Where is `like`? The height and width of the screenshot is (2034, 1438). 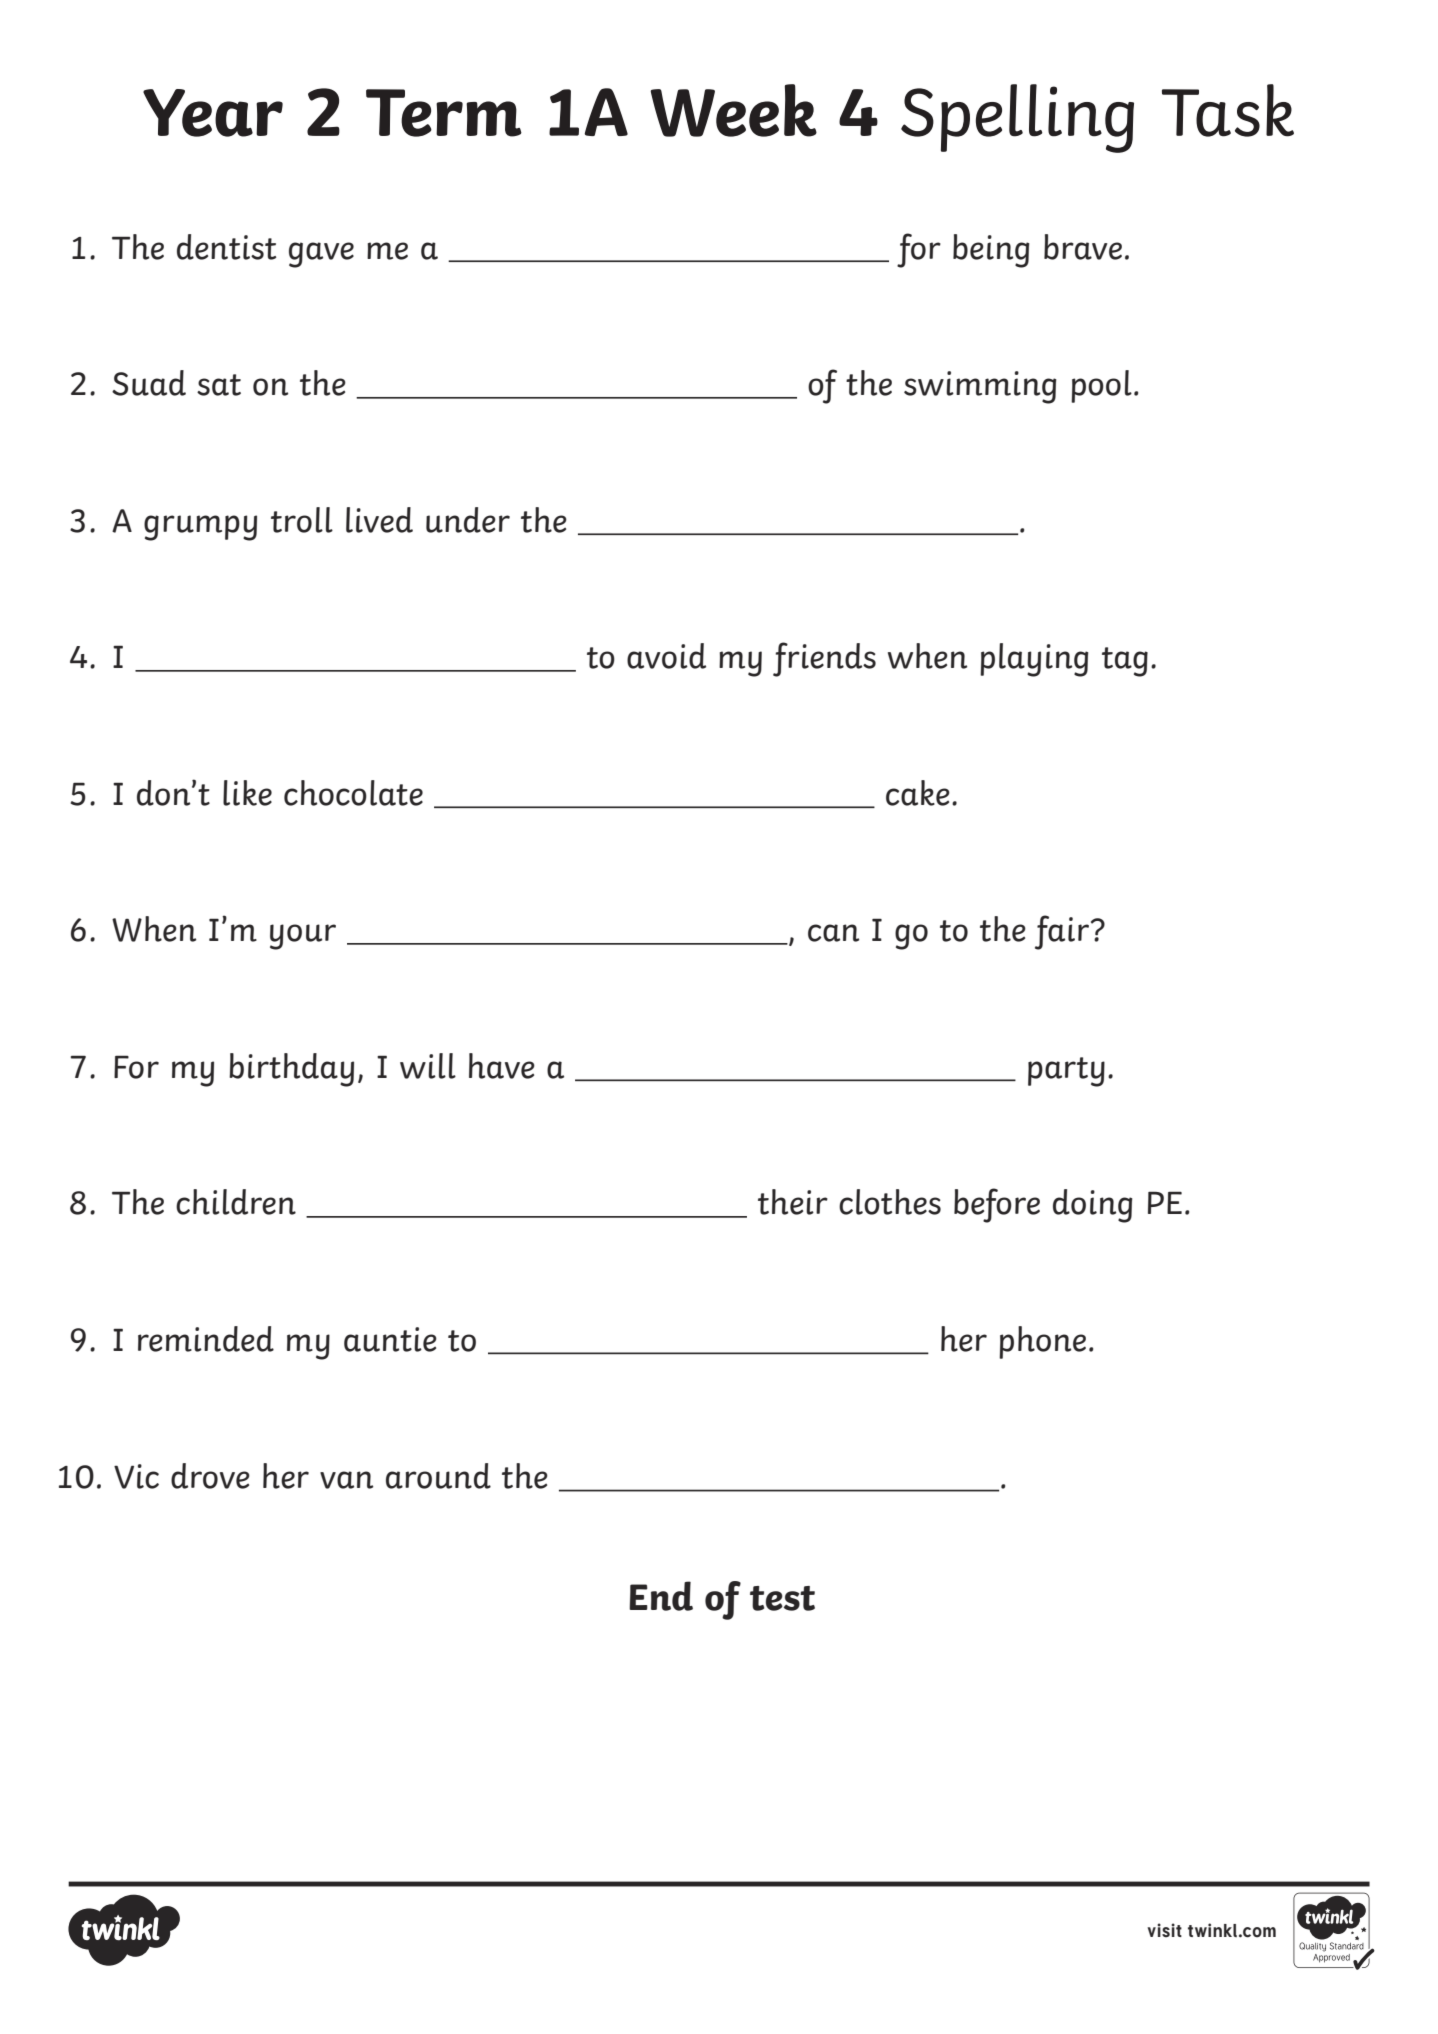
like is located at coordinates (247, 793).
